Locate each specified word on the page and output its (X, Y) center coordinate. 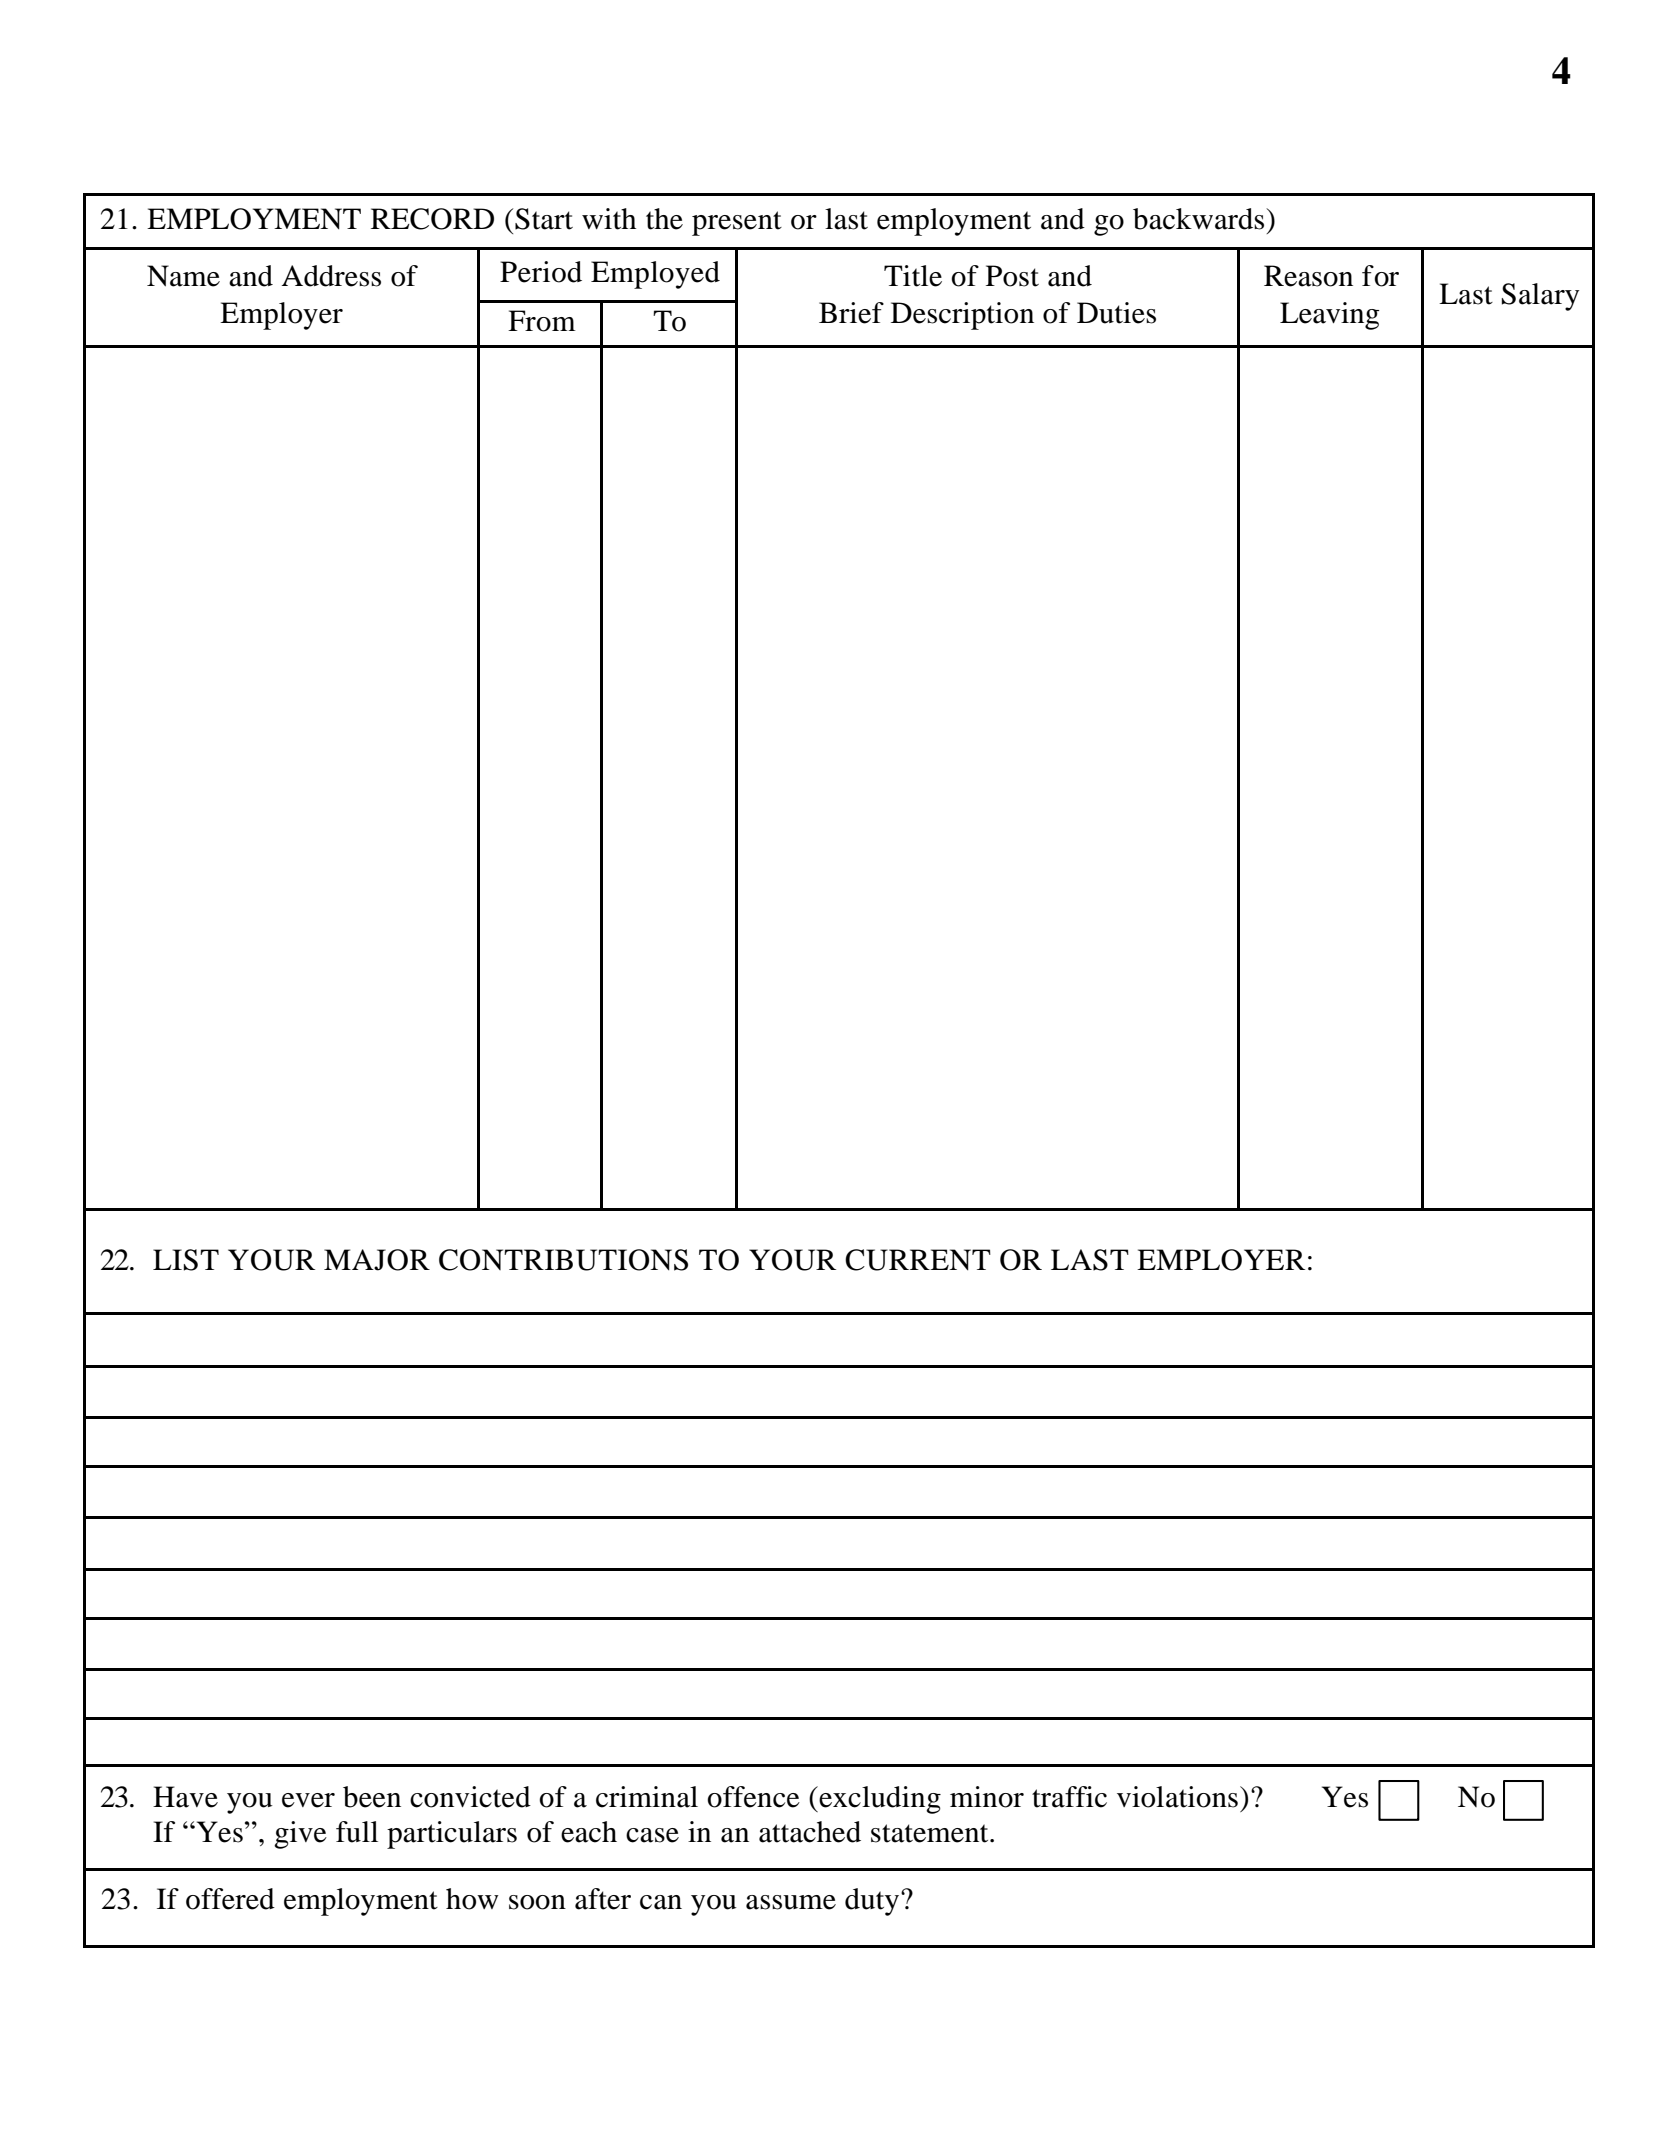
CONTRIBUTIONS (563, 1260)
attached (810, 1832)
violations (1177, 1797)
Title (913, 276)
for (1380, 276)
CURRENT (918, 1260)
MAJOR (377, 1260)
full (357, 1832)
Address (331, 276)
